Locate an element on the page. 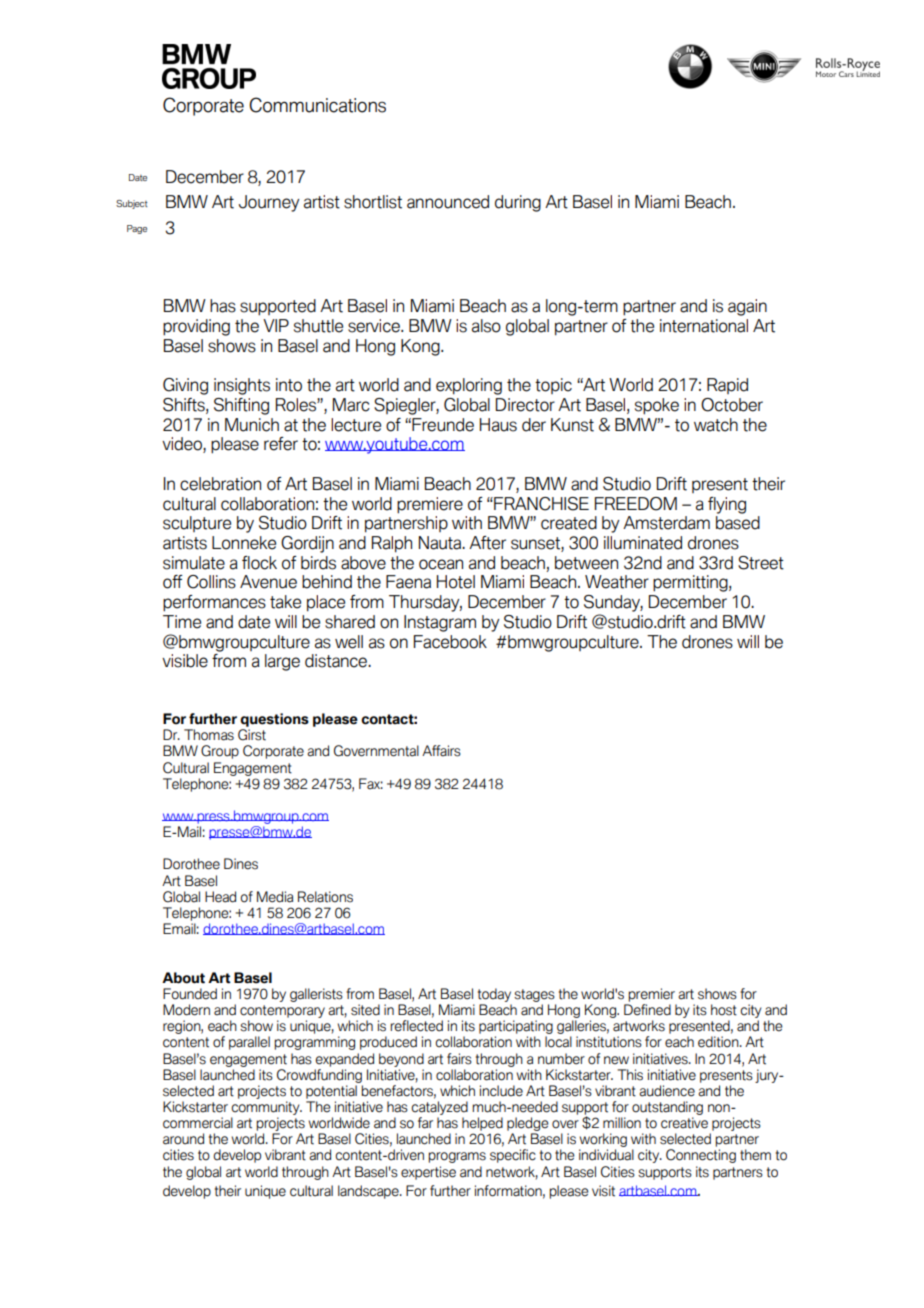 This image has width=924, height=1308. announced is located at coordinates (448, 202).
